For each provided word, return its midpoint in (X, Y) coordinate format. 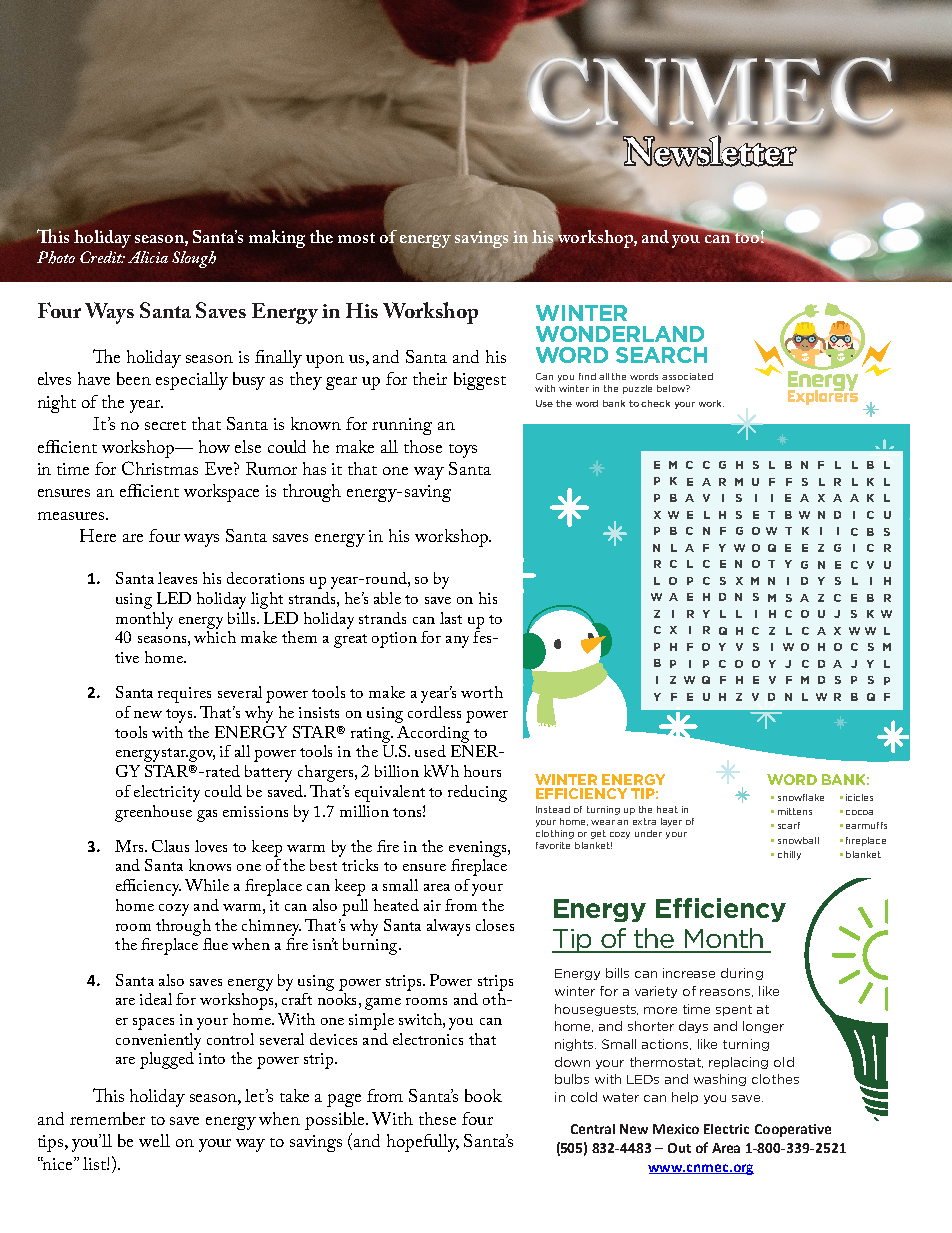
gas (207, 816)
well (154, 1140)
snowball (798, 840)
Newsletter (710, 150)
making (277, 239)
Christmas (160, 468)
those (423, 446)
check (655, 403)
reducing (477, 793)
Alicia (148, 257)
